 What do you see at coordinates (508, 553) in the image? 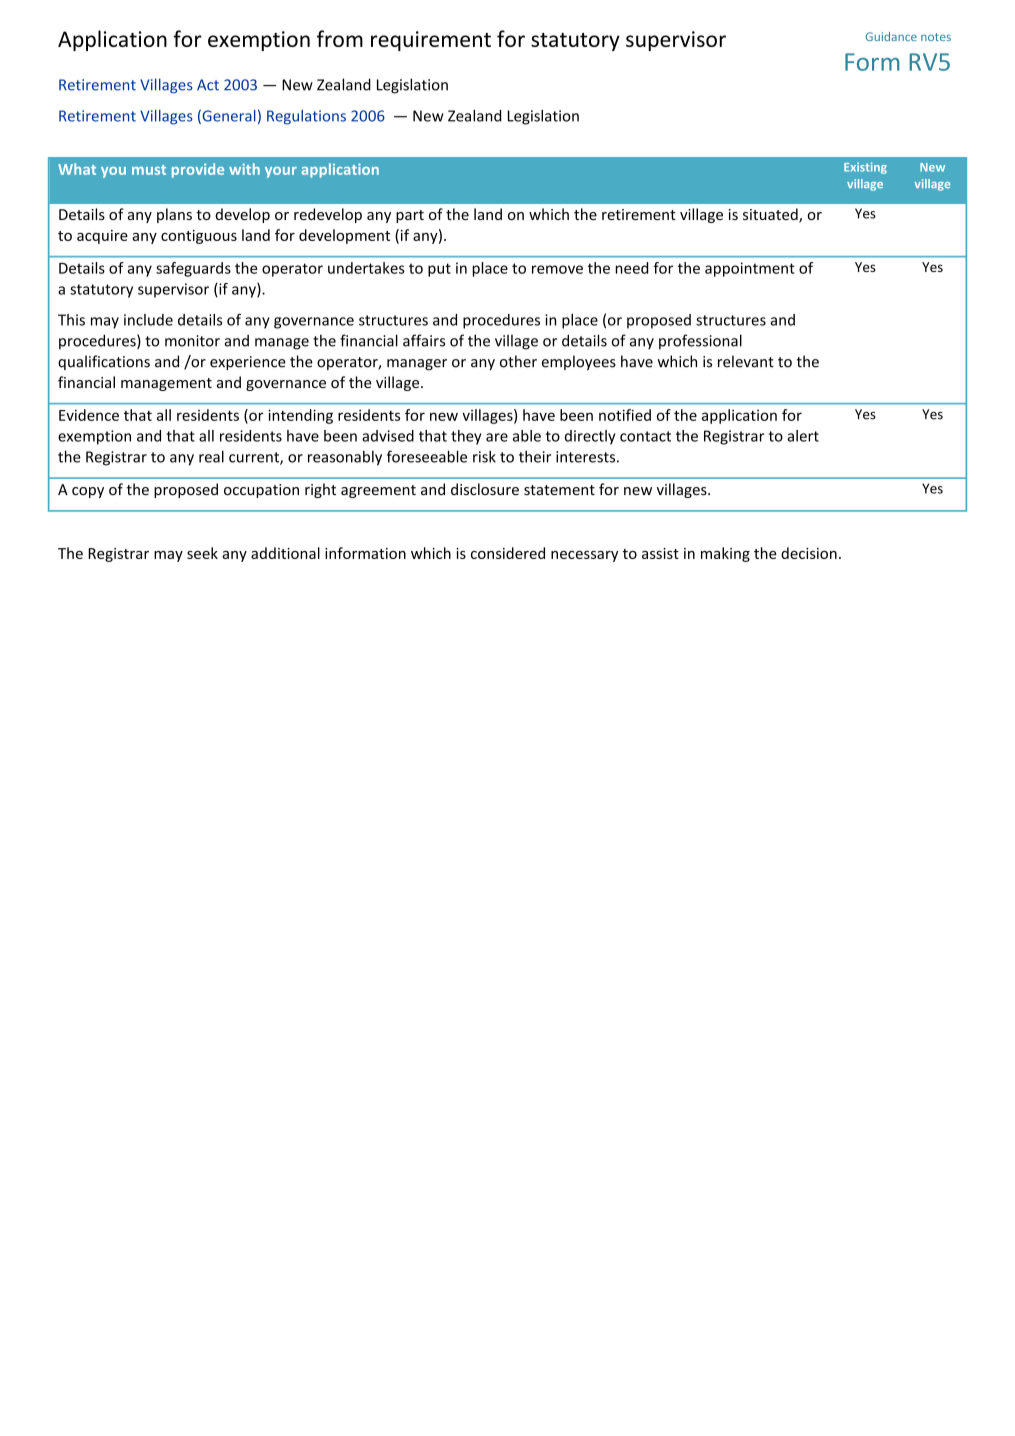
I see `considered` at bounding box center [508, 553].
